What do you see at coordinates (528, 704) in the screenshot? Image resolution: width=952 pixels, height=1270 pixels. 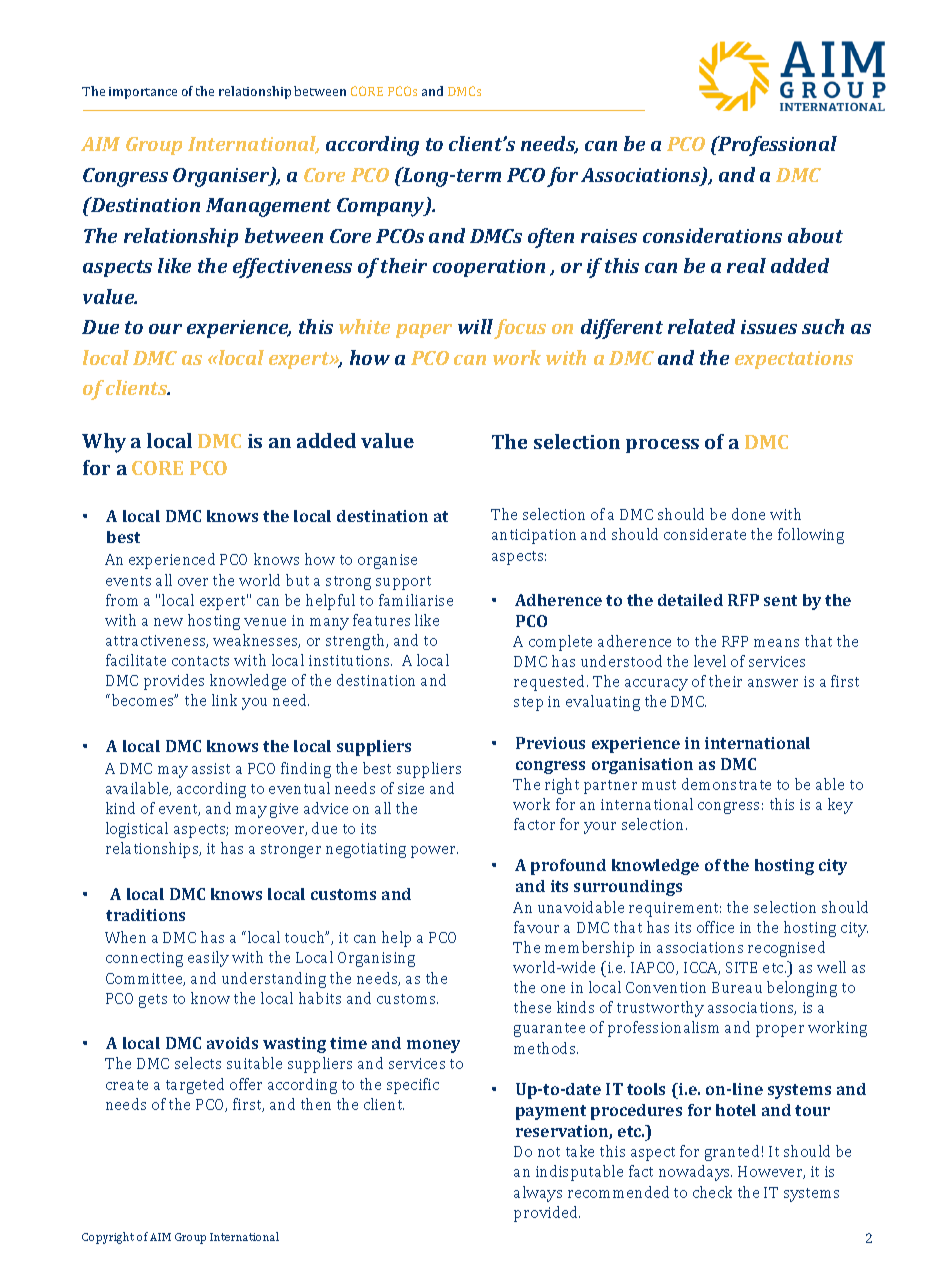 I see `step` at bounding box center [528, 704].
